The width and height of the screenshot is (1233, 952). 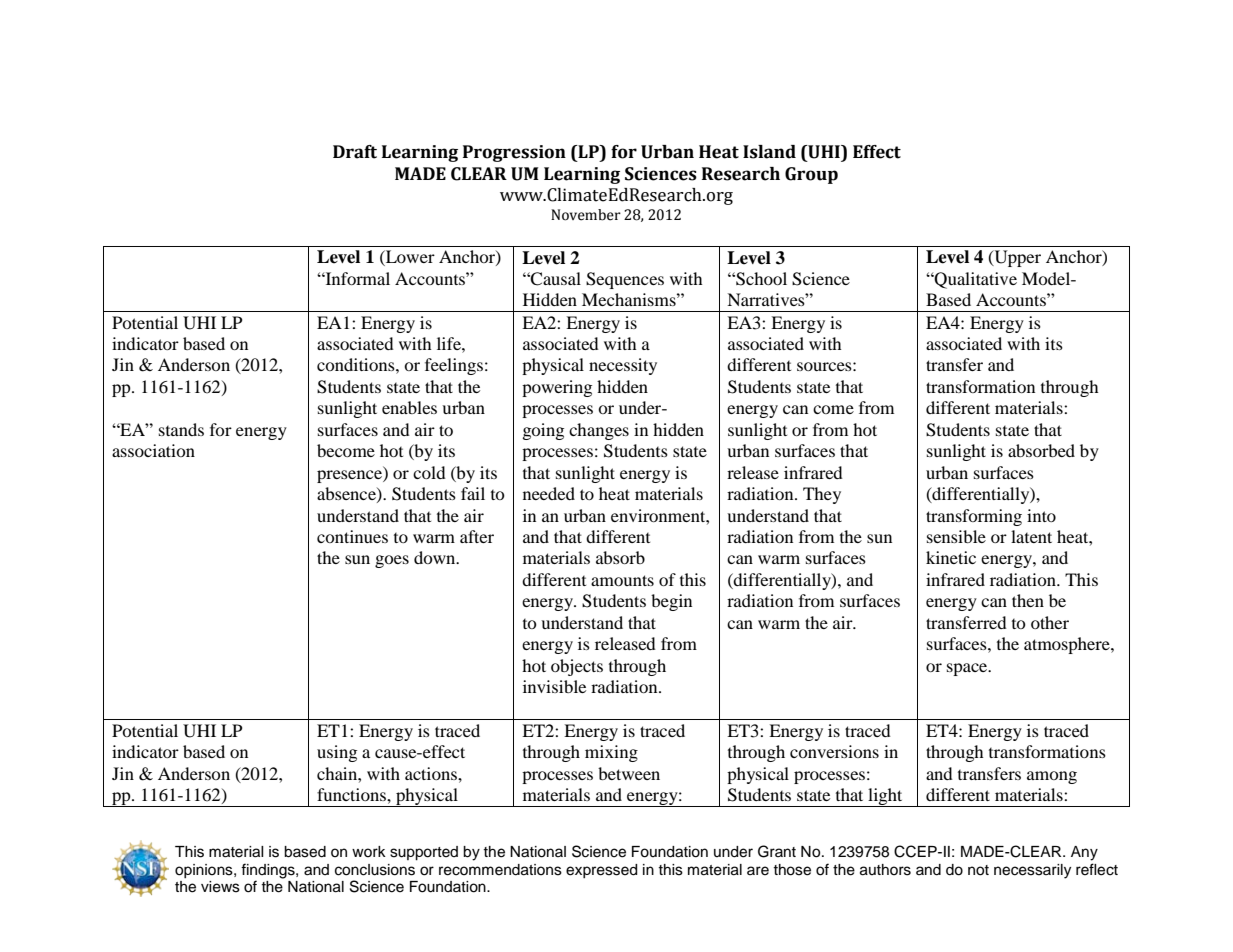 I want to click on Draft, so click(x=355, y=152).
